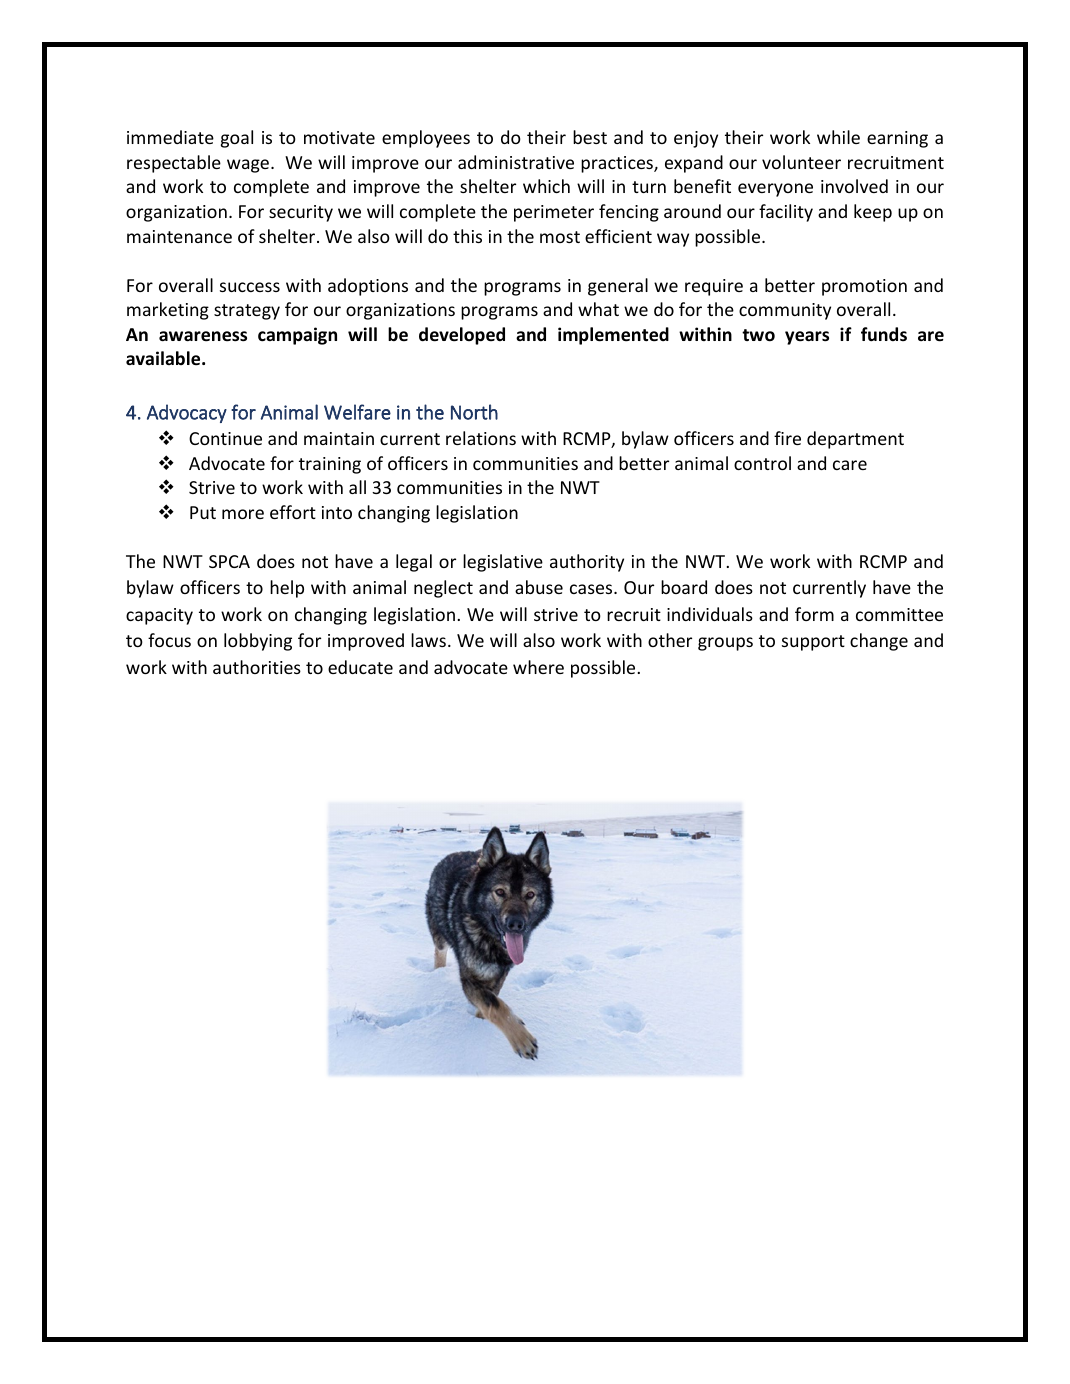  I want to click on lobbying, so click(258, 642).
